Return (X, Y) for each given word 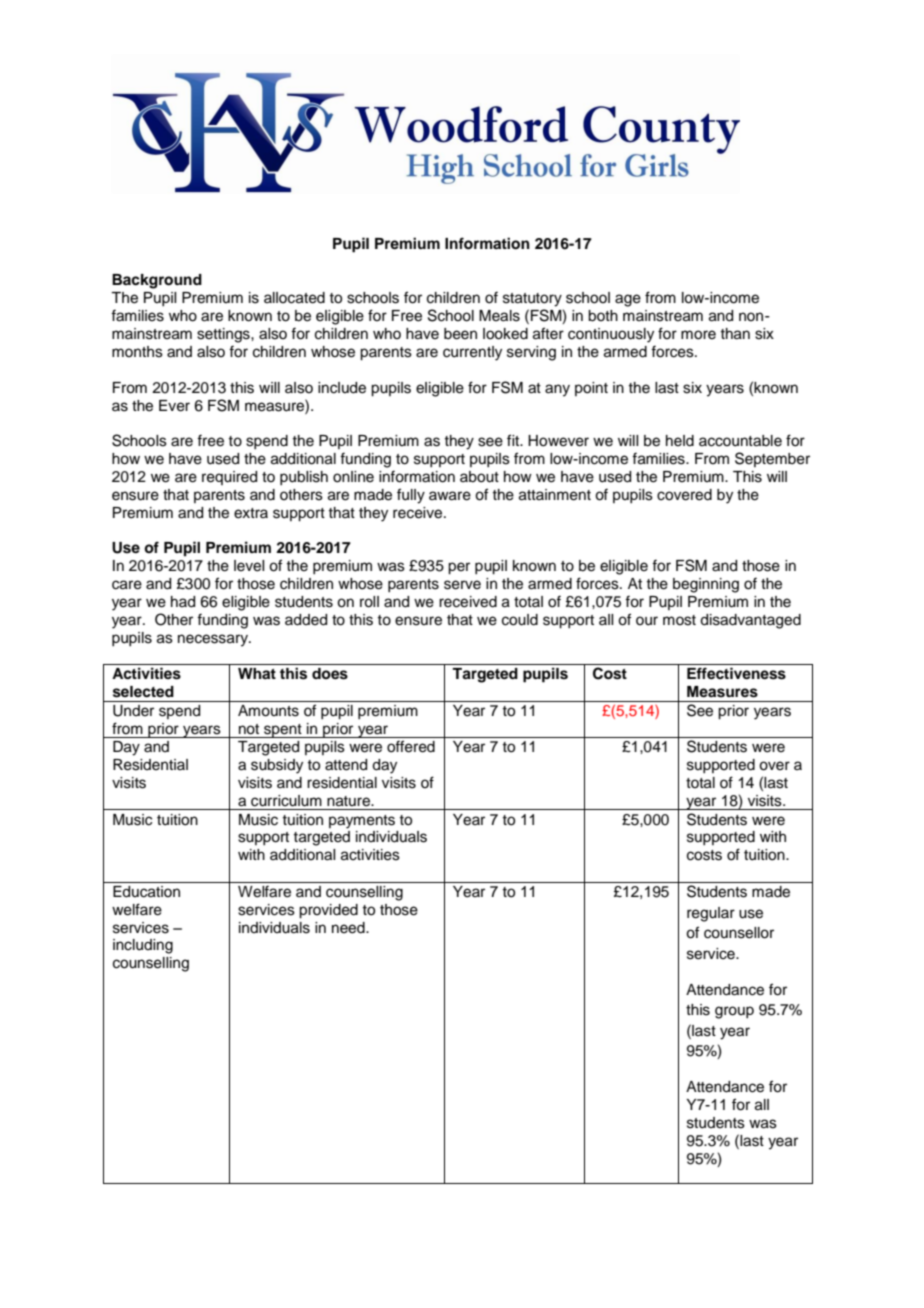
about (479, 477)
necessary (214, 640)
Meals (499, 316)
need (349, 928)
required (229, 478)
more (698, 335)
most (679, 620)
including (143, 946)
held (680, 441)
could (520, 620)
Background (157, 281)
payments (362, 822)
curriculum (286, 801)
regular (711, 914)
